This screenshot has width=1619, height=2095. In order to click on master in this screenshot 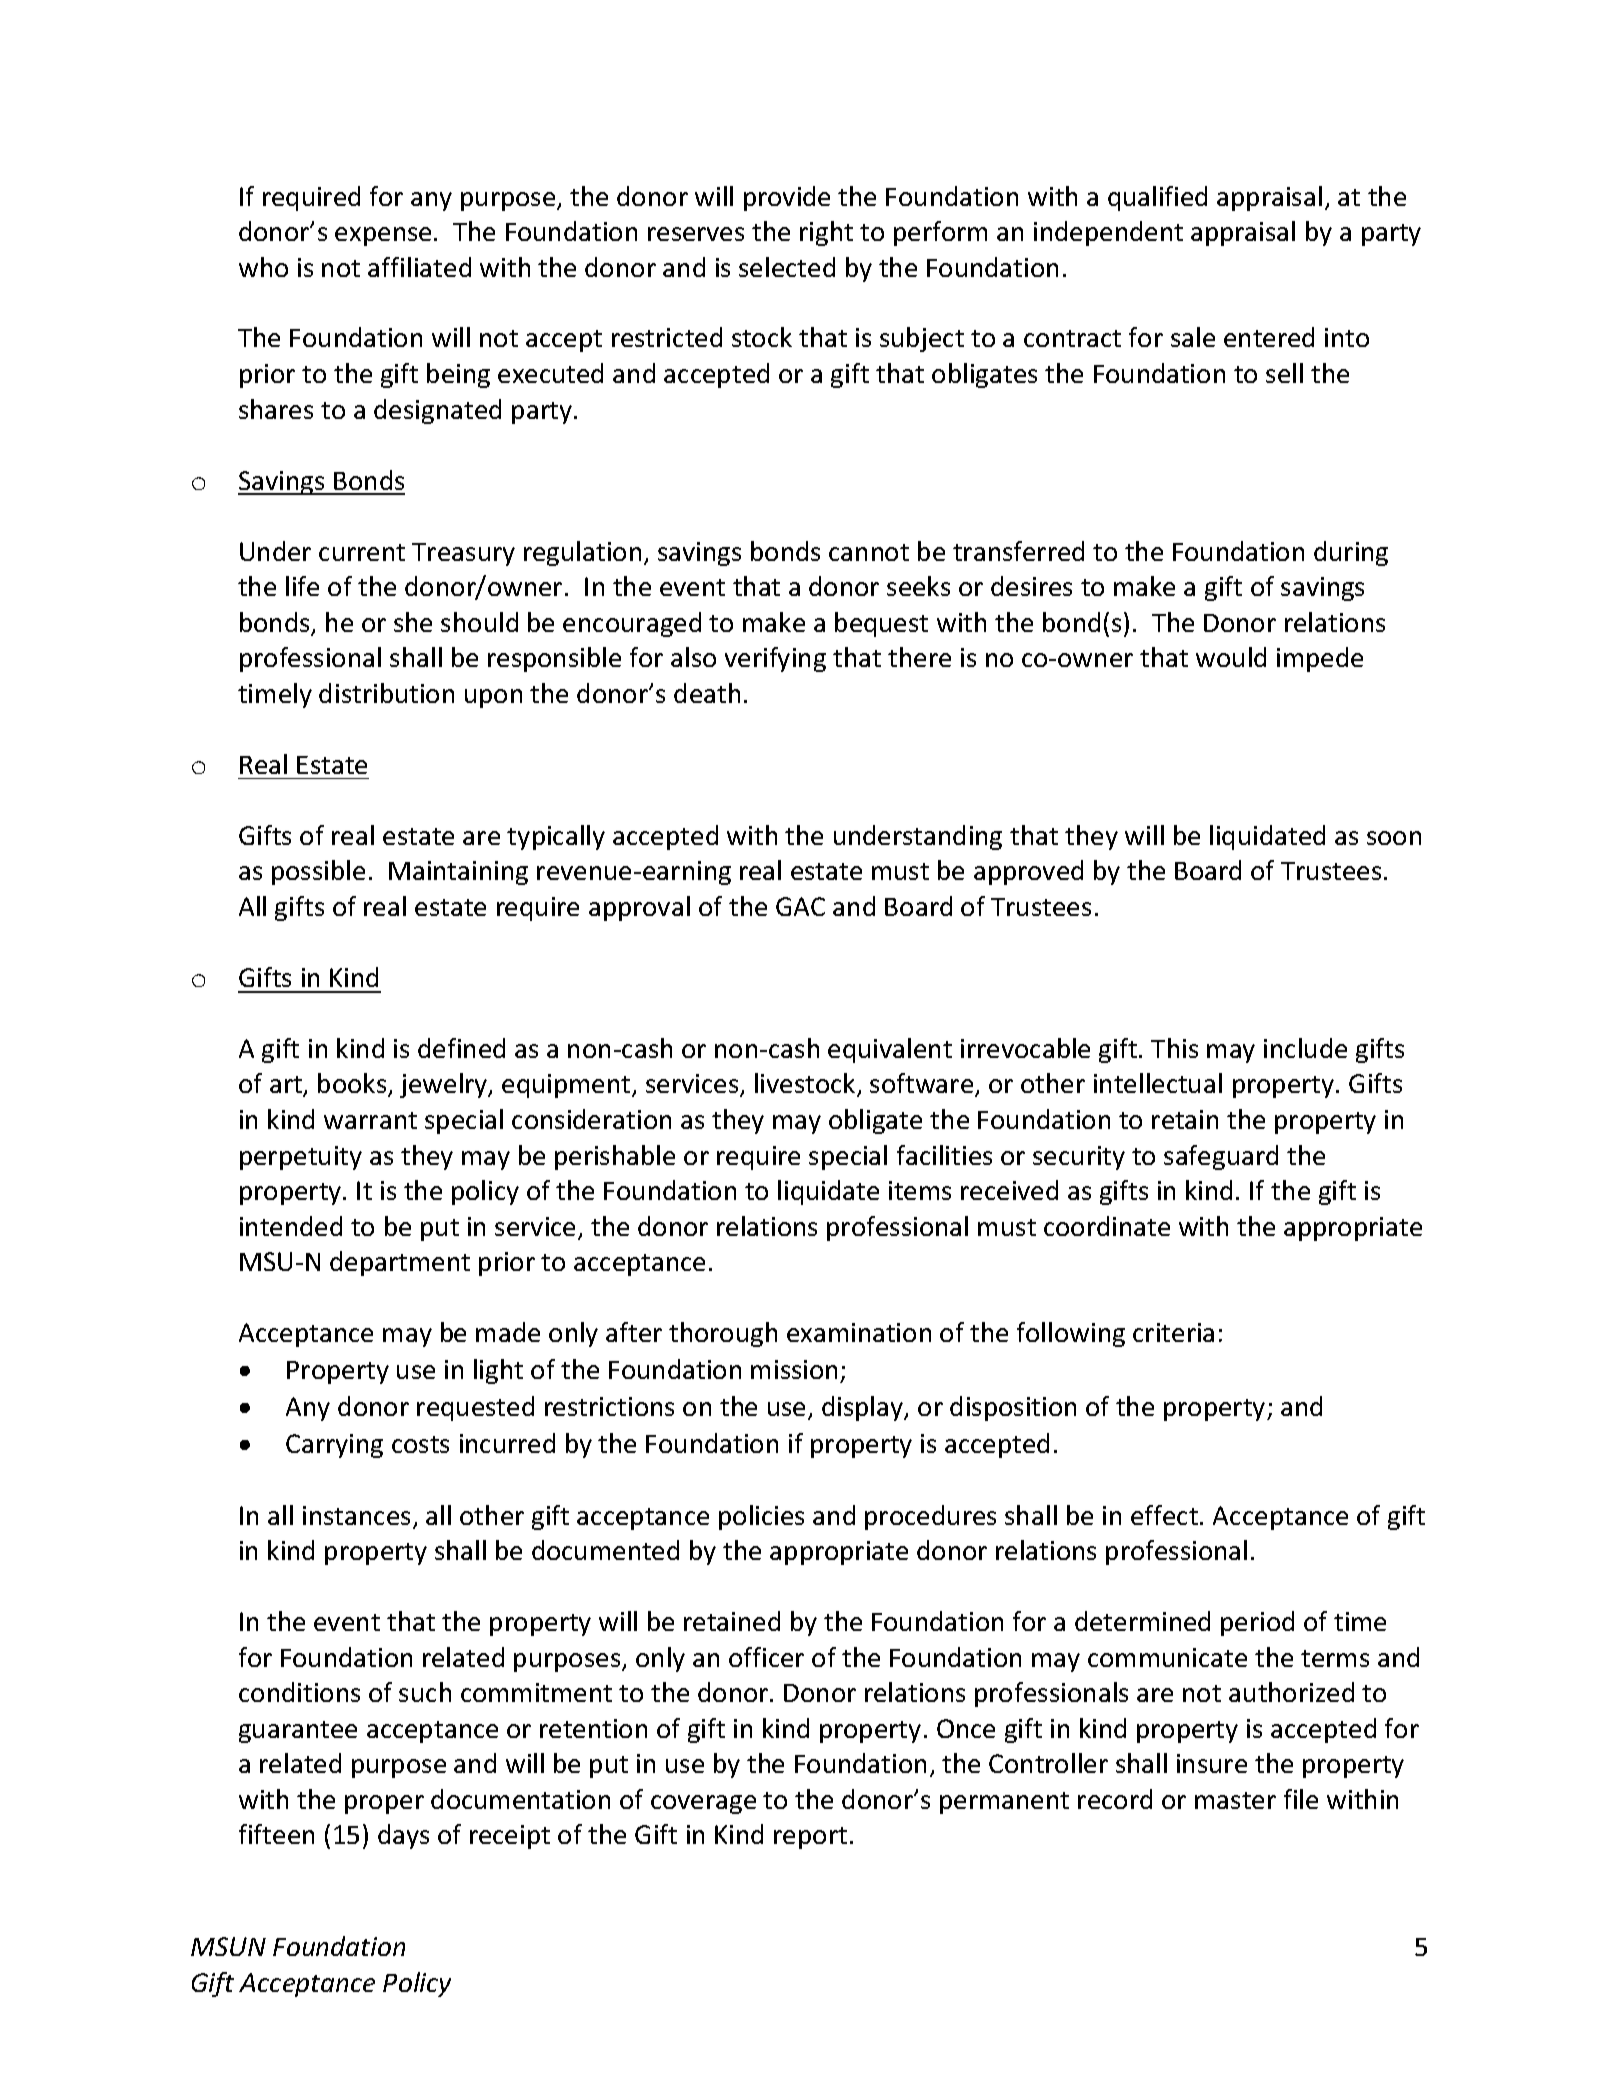, I will do `click(1235, 1800)`.
